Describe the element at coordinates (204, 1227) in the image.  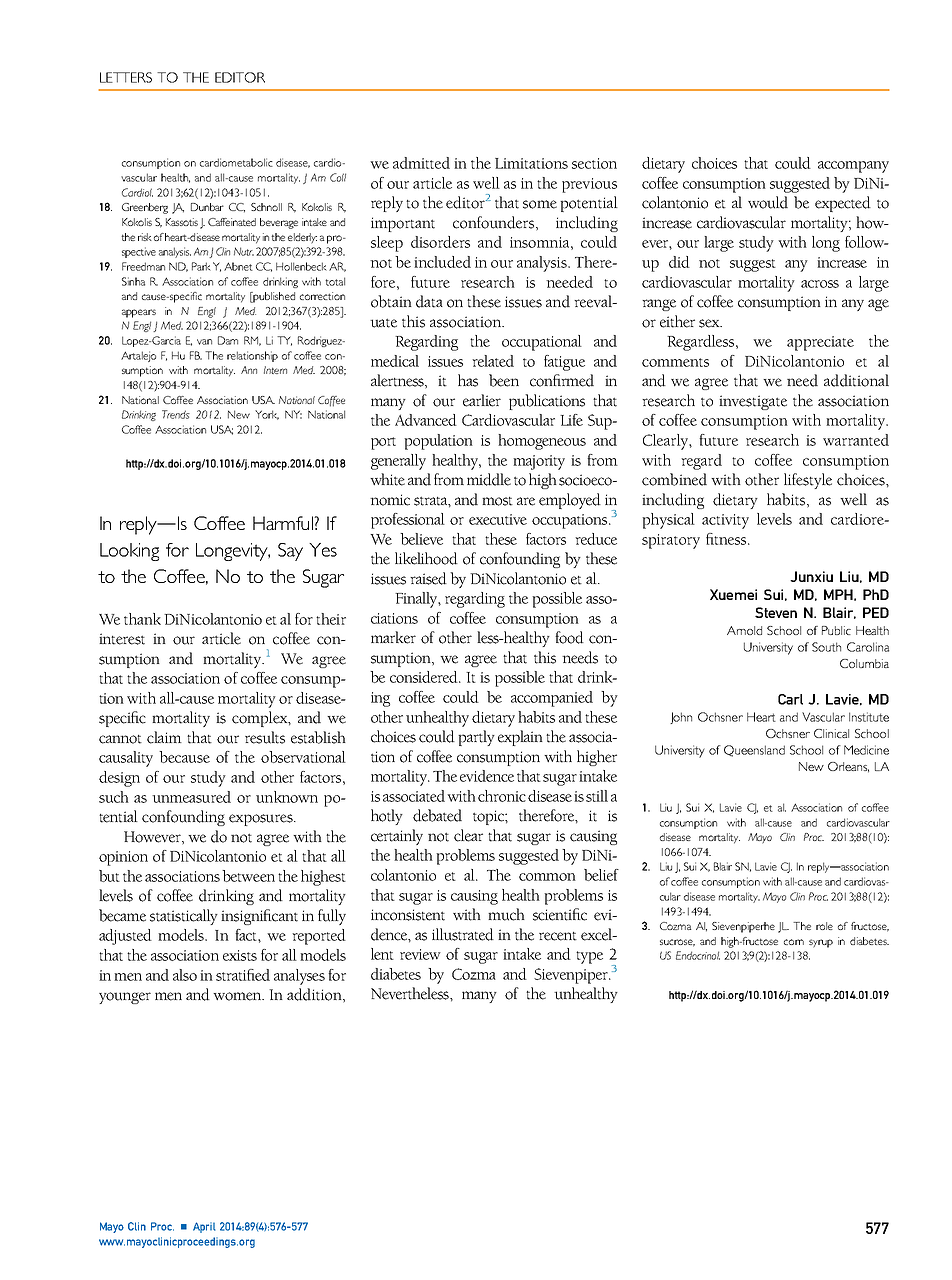
I see `April` at that location.
